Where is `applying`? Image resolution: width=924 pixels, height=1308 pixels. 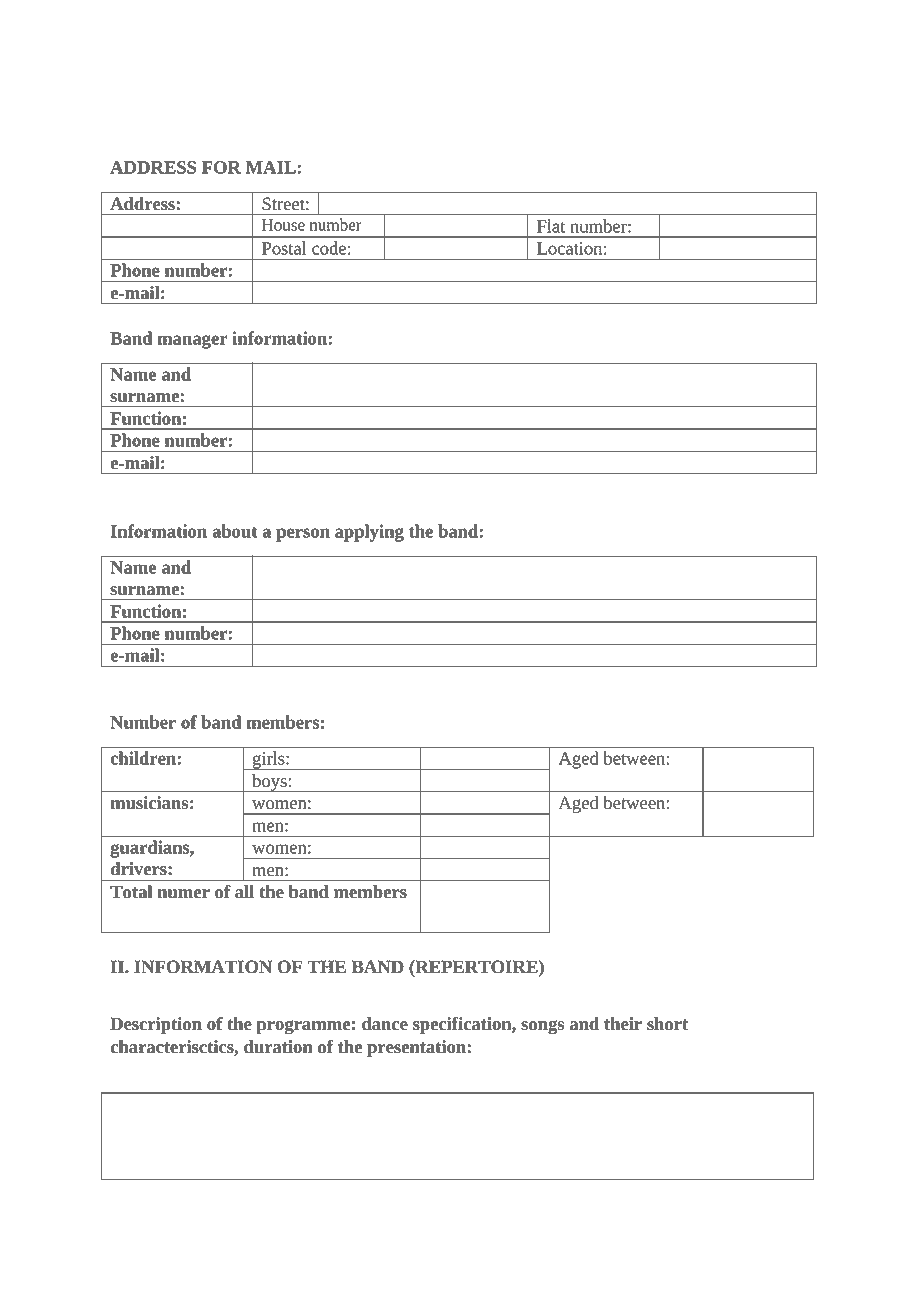
applying is located at coordinates (369, 533).
